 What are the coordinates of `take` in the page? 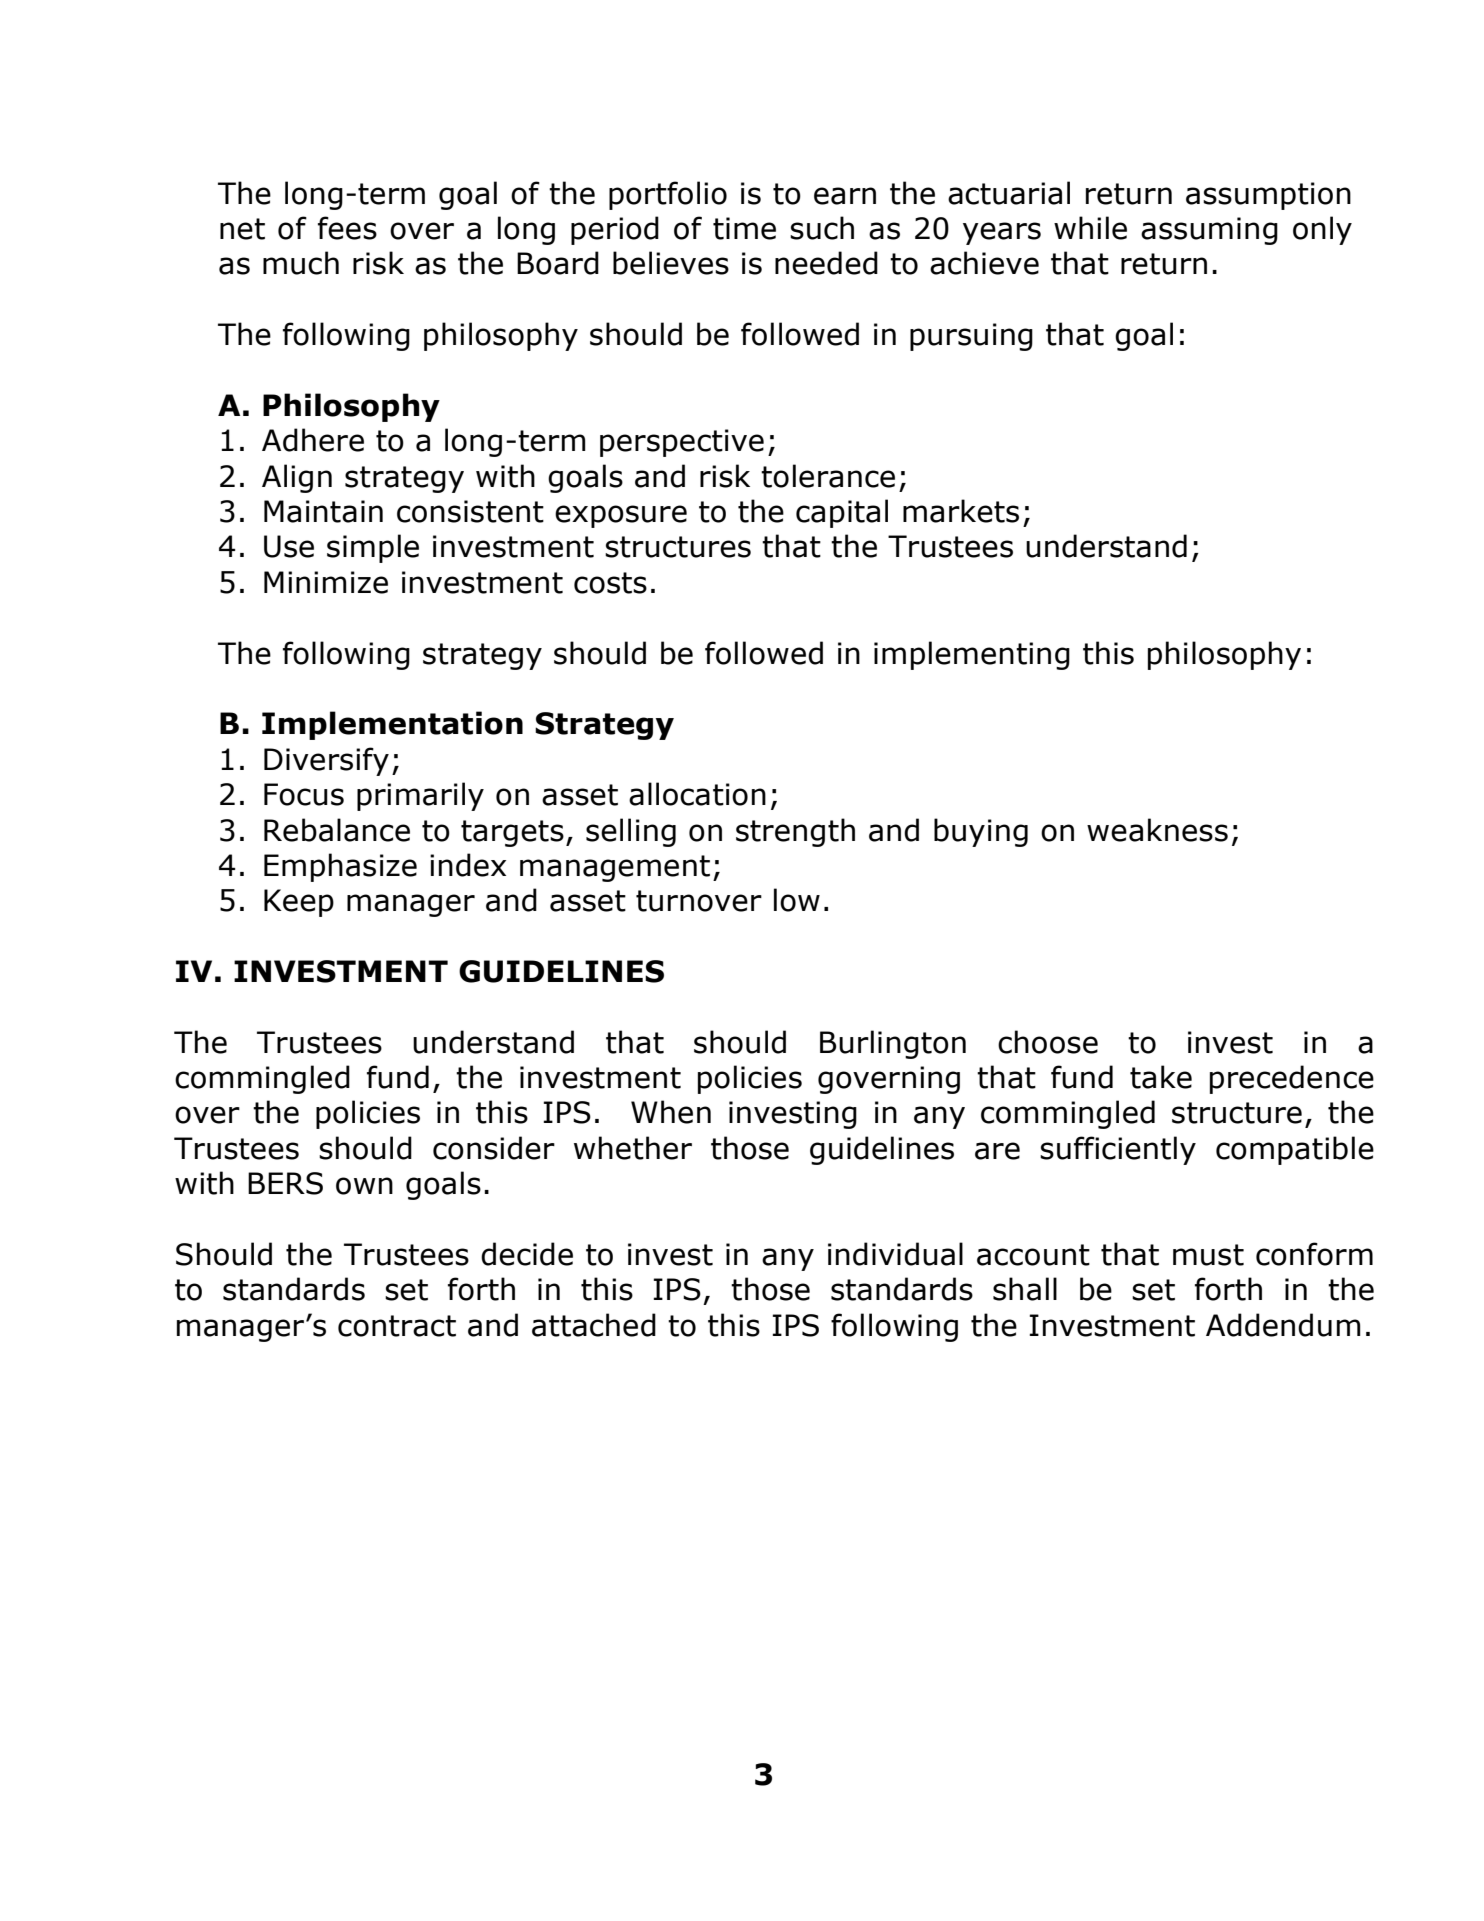 It's located at (1161, 1077).
